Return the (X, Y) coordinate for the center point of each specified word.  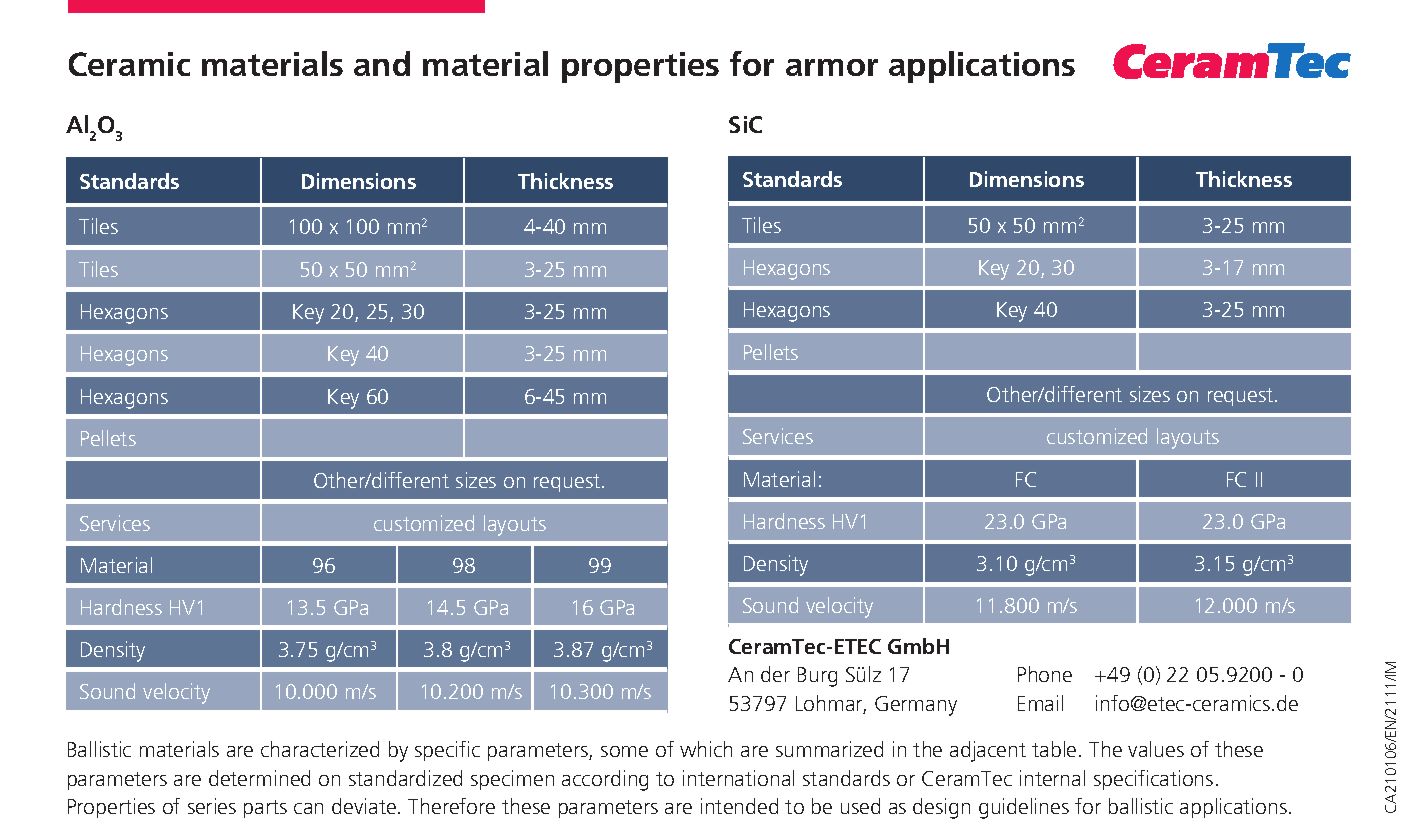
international (738, 778)
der (775, 674)
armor (832, 67)
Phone (1045, 674)
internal (1052, 778)
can (308, 808)
